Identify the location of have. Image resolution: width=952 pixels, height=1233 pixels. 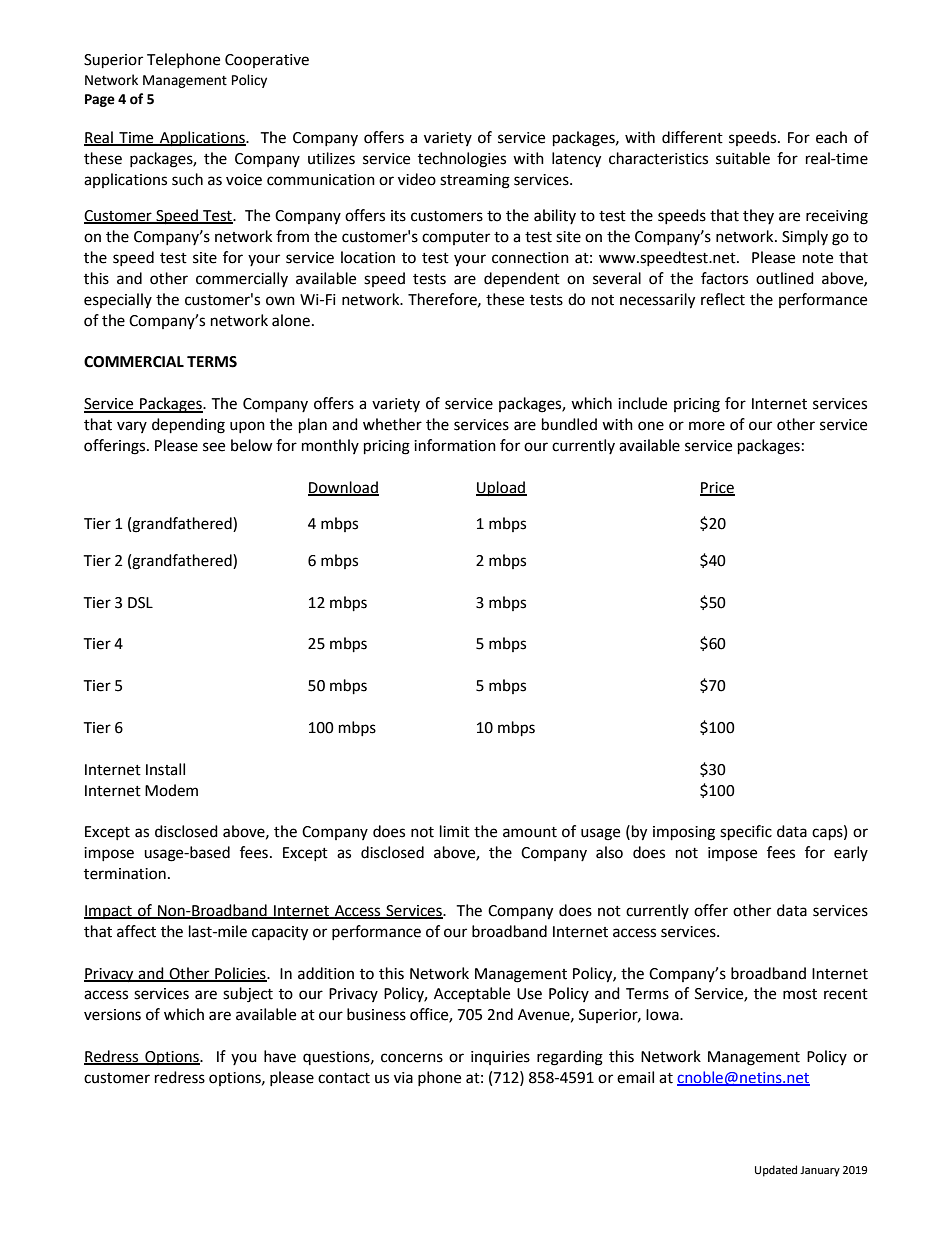
(280, 1056).
